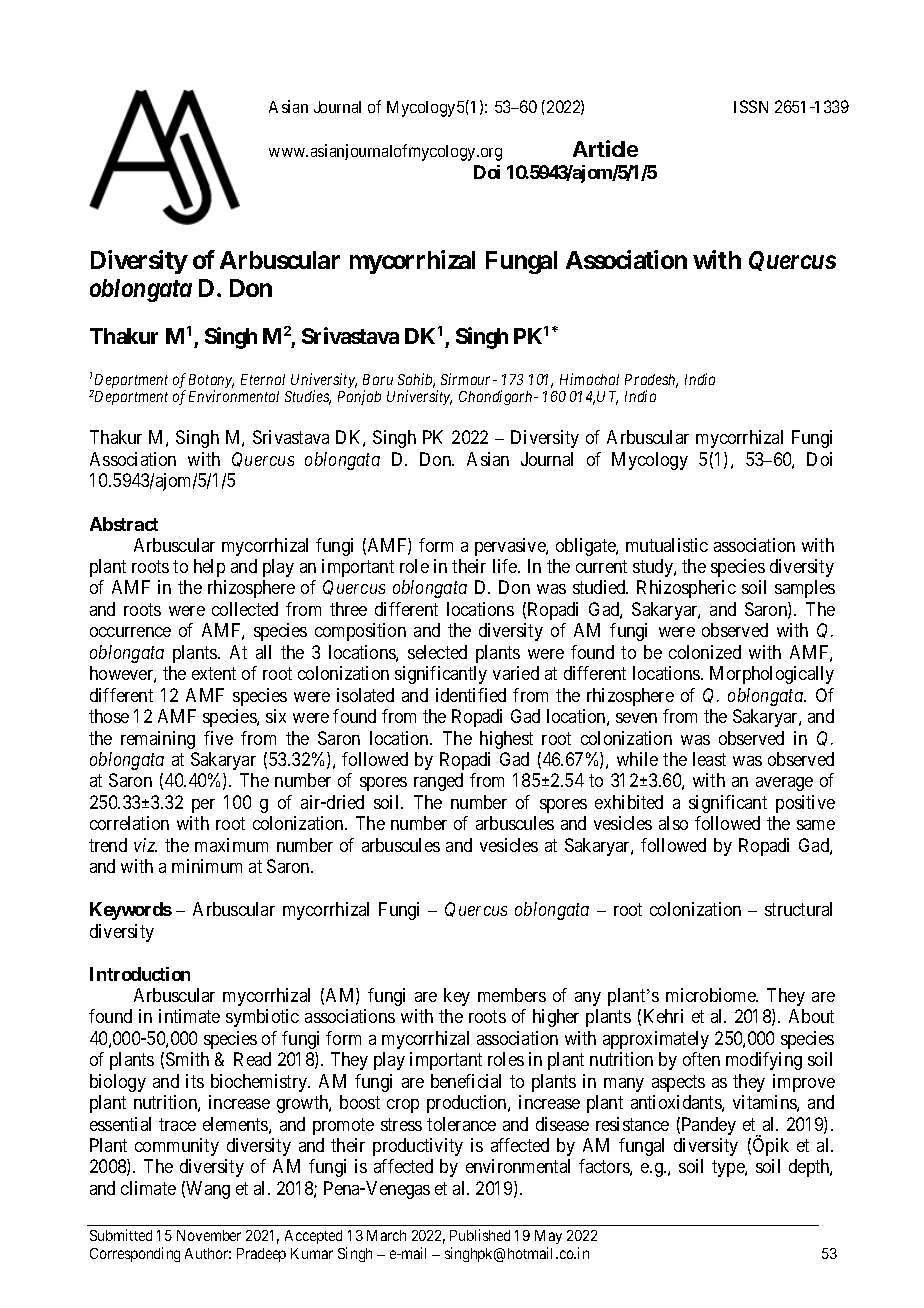 This page has height=1308, width=924. Describe the element at coordinates (605, 148) in the page. I see `Article` at that location.
